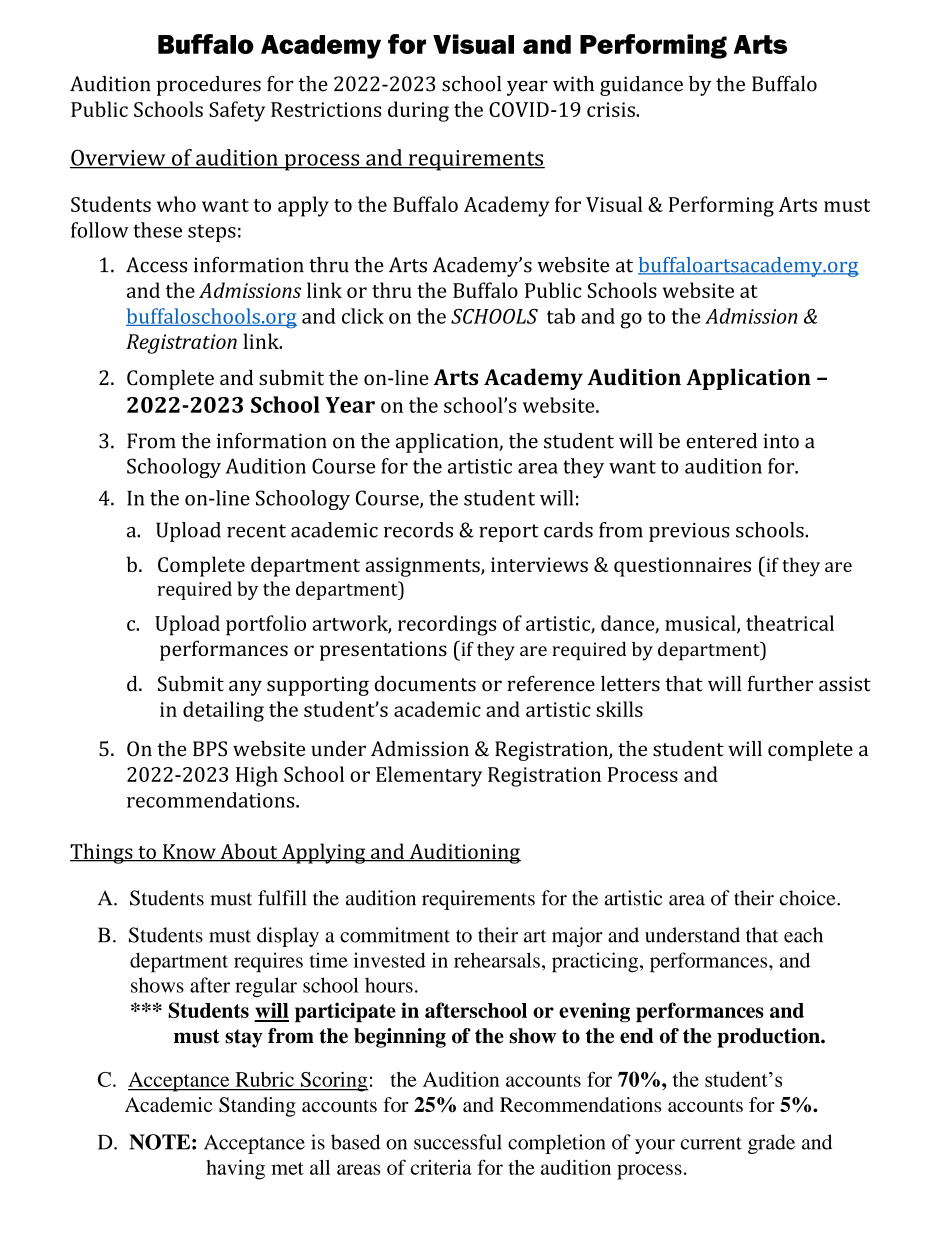  What do you see at coordinates (771, 1144) in the page?
I see `grade` at bounding box center [771, 1144].
